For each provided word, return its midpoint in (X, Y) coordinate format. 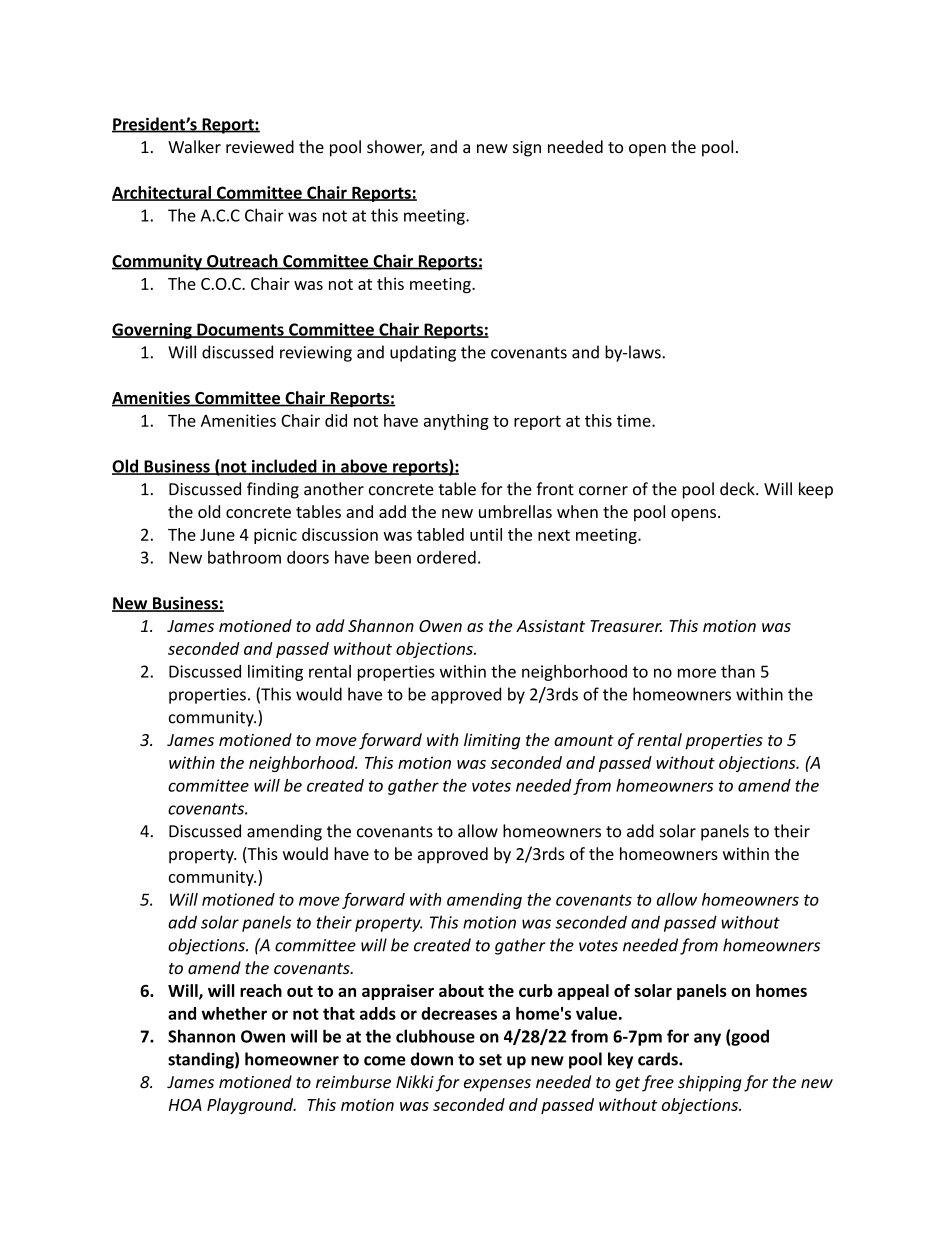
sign (527, 149)
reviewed (260, 147)
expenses (497, 1085)
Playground (251, 1106)
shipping (710, 1083)
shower (395, 148)
